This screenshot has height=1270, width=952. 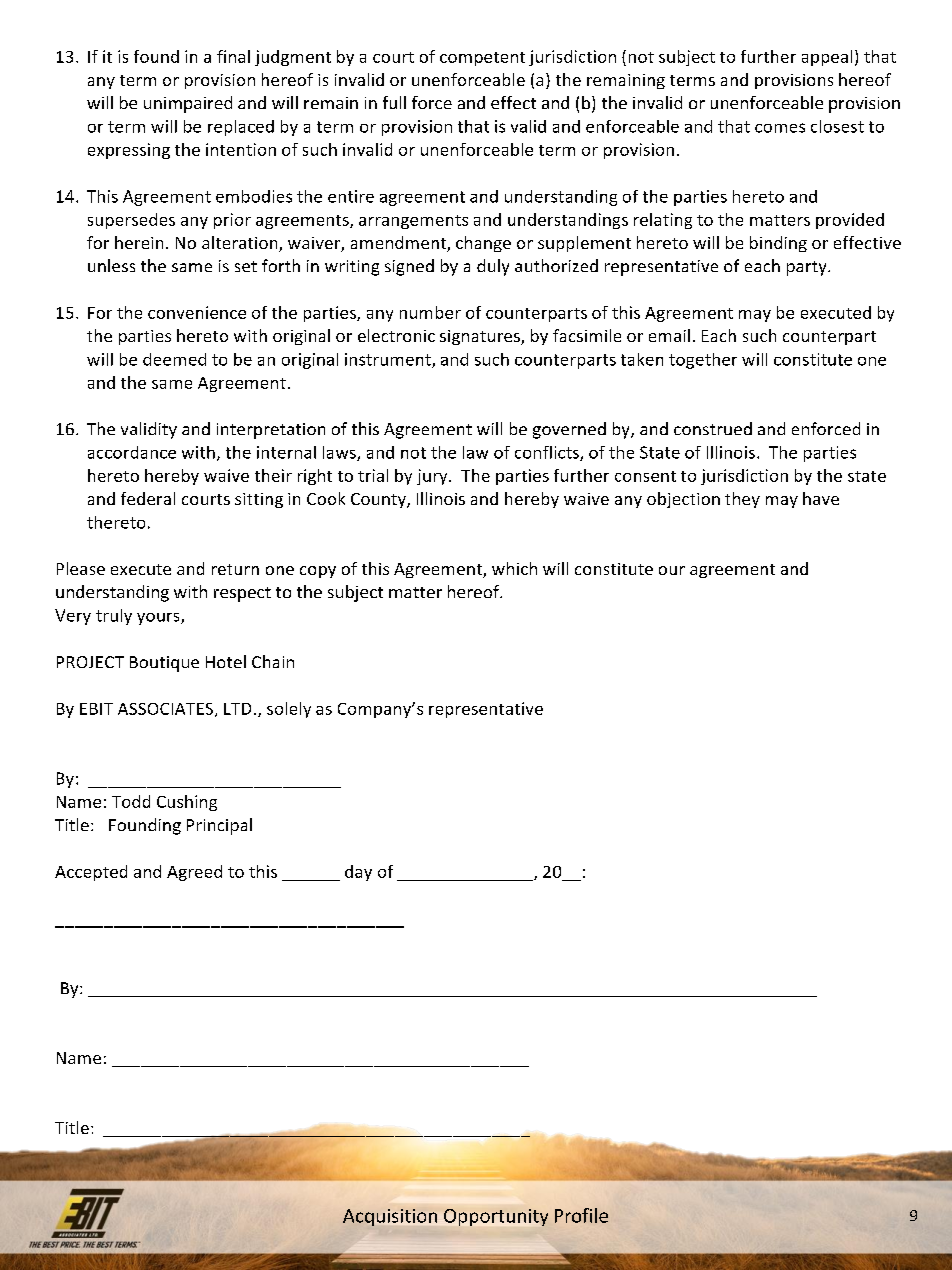 I want to click on they, so click(x=742, y=500).
